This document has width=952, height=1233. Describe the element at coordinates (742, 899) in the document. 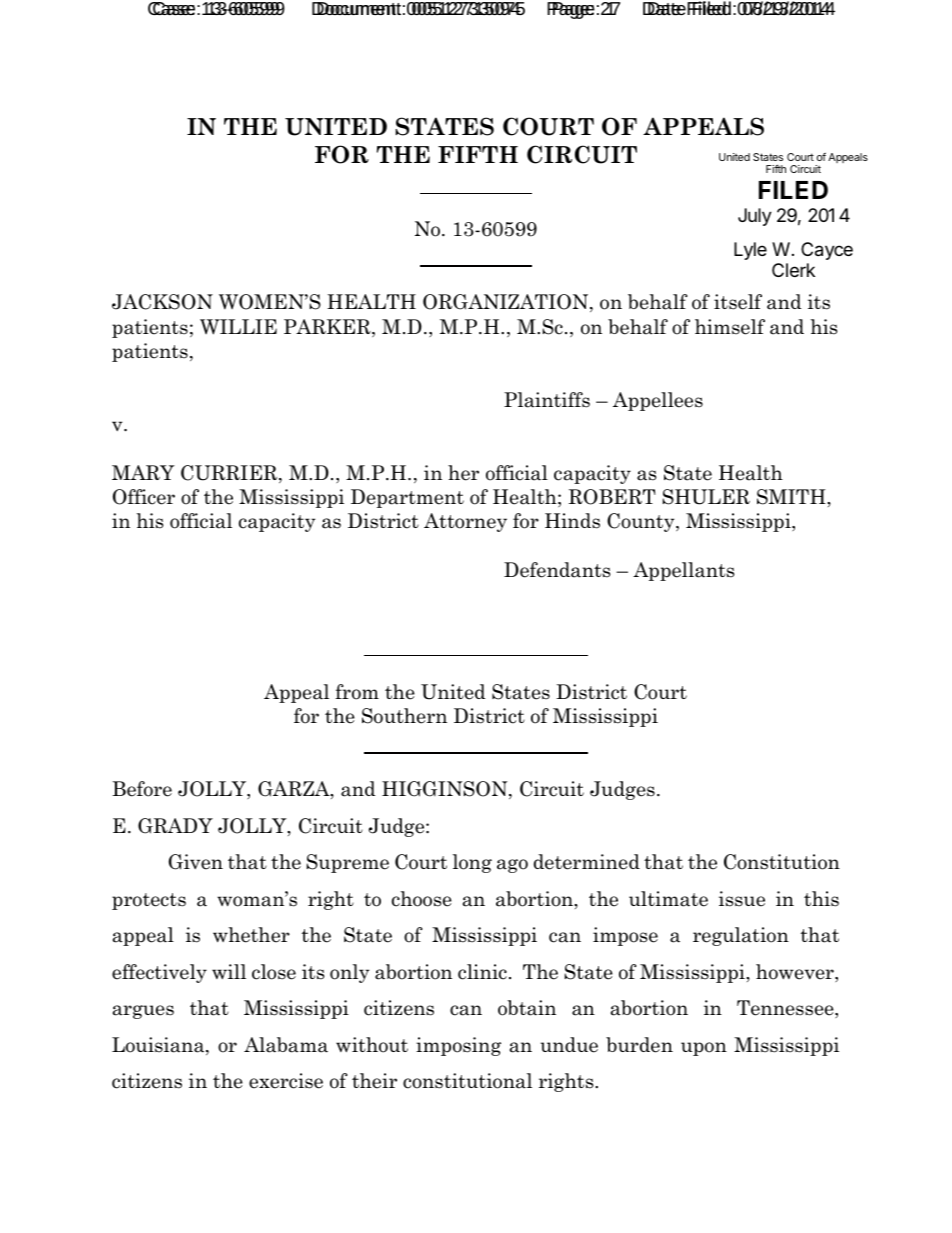

I see `issue` at that location.
